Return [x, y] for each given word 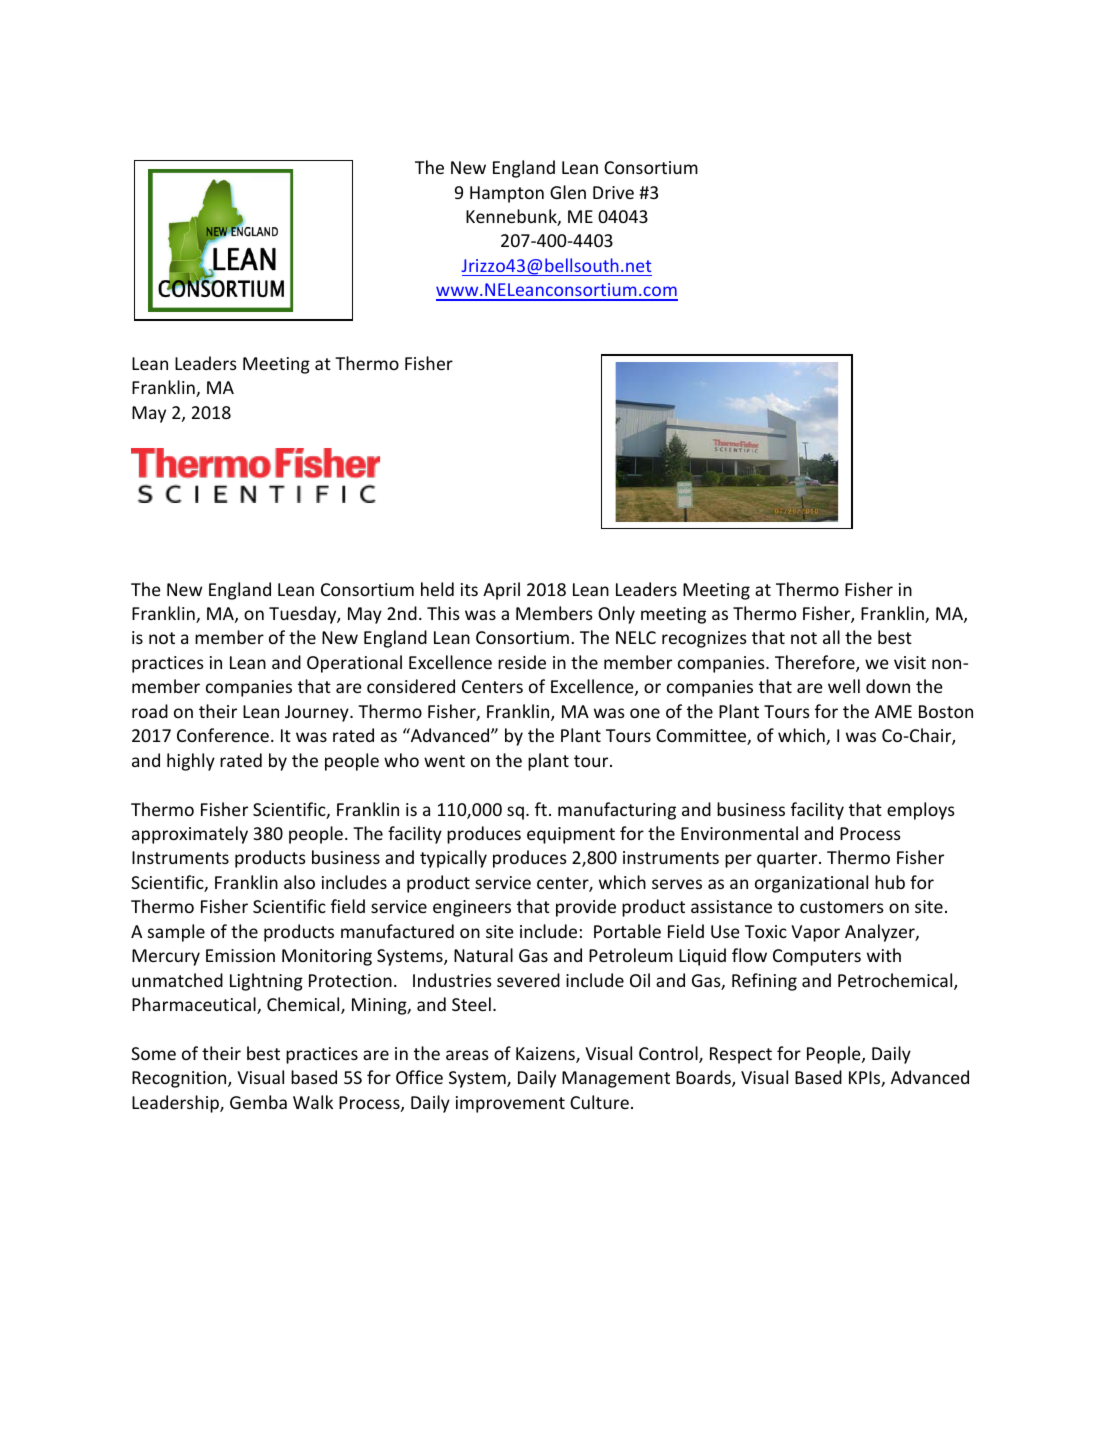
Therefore [816, 663]
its [469, 589]
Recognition [180, 1079]
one [645, 713]
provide [586, 908]
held [437, 589]
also [299, 882]
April [501, 591]
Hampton [507, 194]
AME [893, 711]
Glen [568, 192]
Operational [354, 664]
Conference [223, 735]
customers [842, 907]
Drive [613, 192]
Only [616, 615]
